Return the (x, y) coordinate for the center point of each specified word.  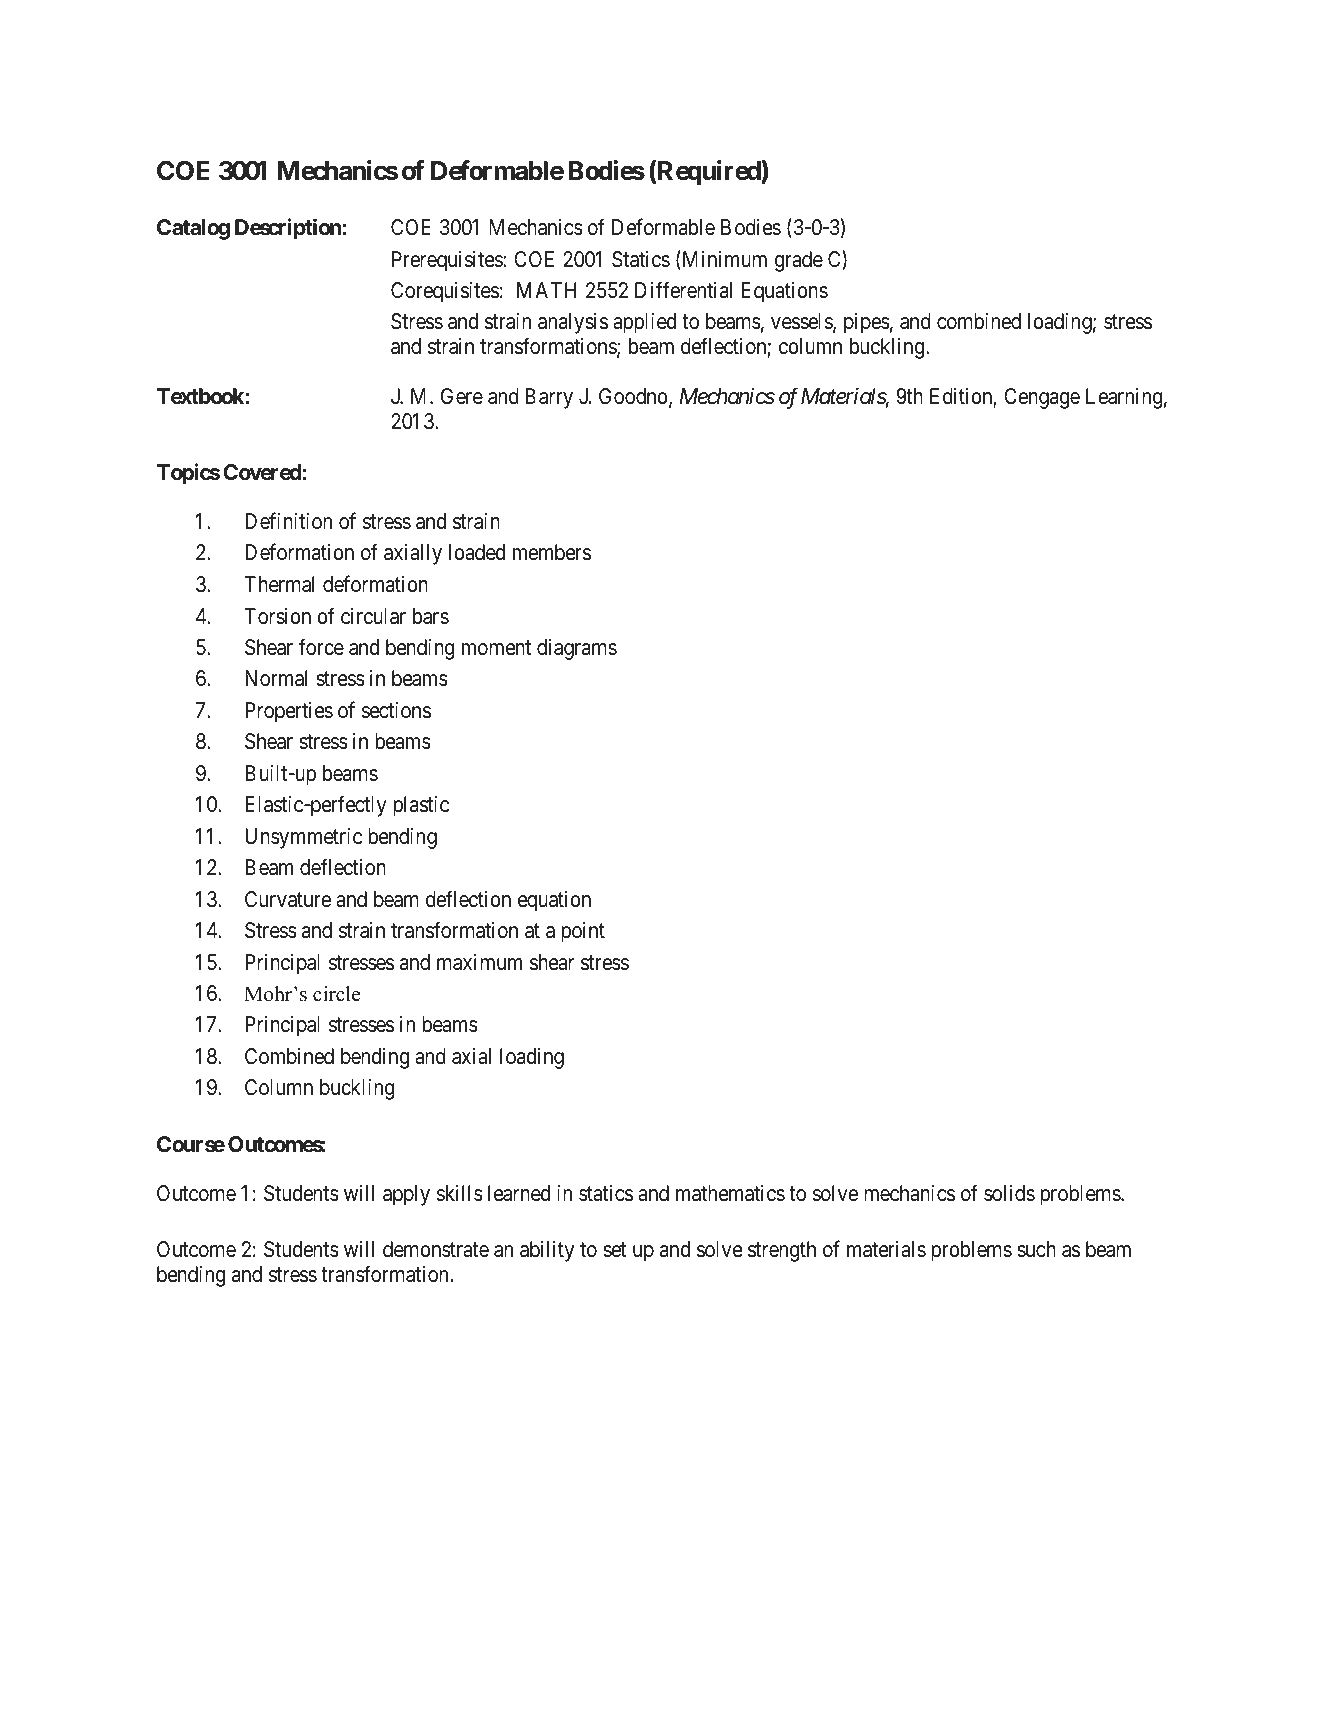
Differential (683, 290)
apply (406, 1195)
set (614, 1250)
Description (288, 229)
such (1036, 1249)
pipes (867, 323)
